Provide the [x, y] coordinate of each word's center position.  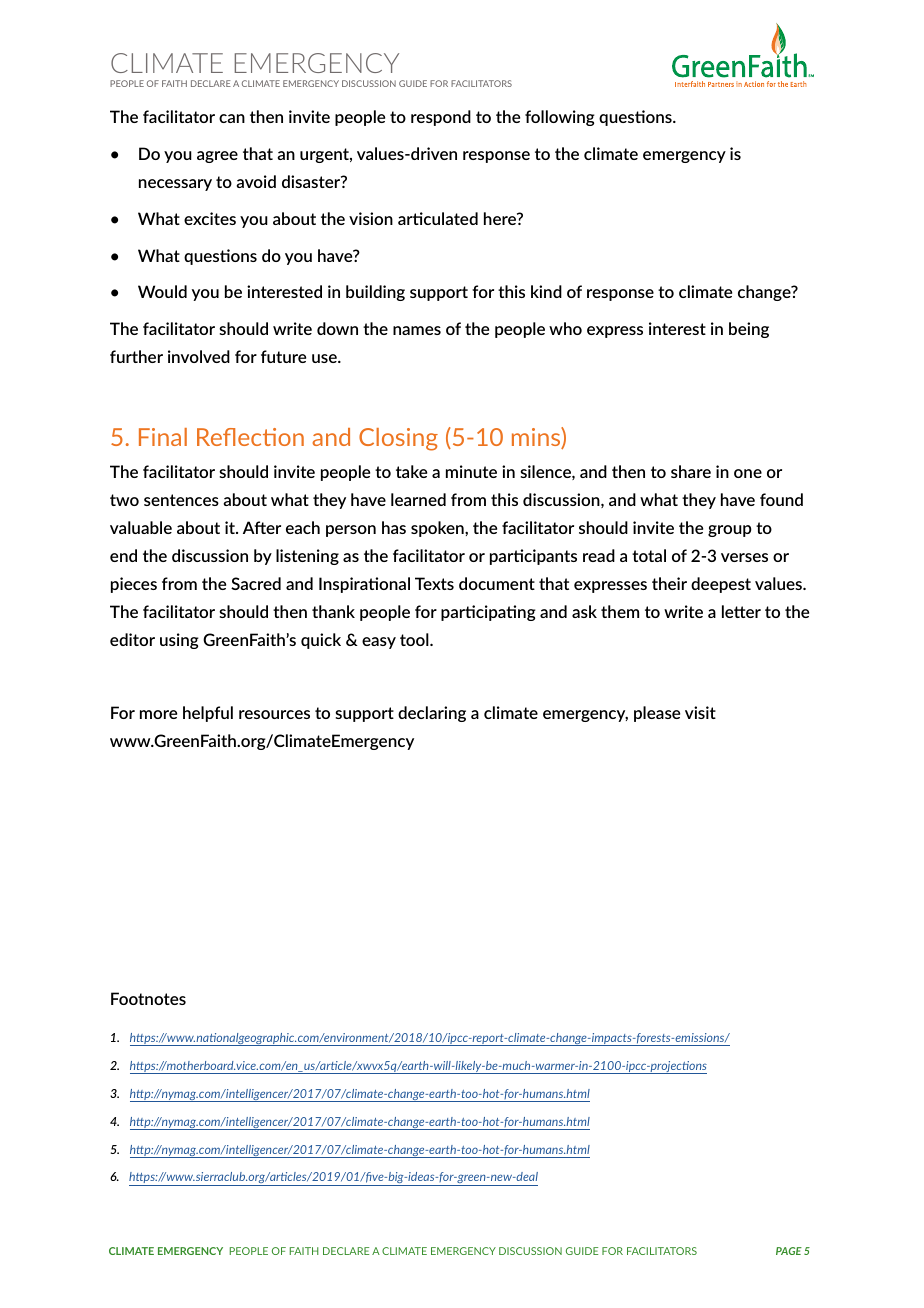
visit [700, 712]
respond [441, 118]
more [158, 714]
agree [217, 157]
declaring [432, 714]
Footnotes [148, 998]
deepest [721, 585]
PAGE [789, 1251]
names [417, 330]
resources [274, 714]
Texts [434, 583]
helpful [208, 714]
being [749, 330]
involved [199, 356]
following [560, 118]
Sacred [256, 583]
